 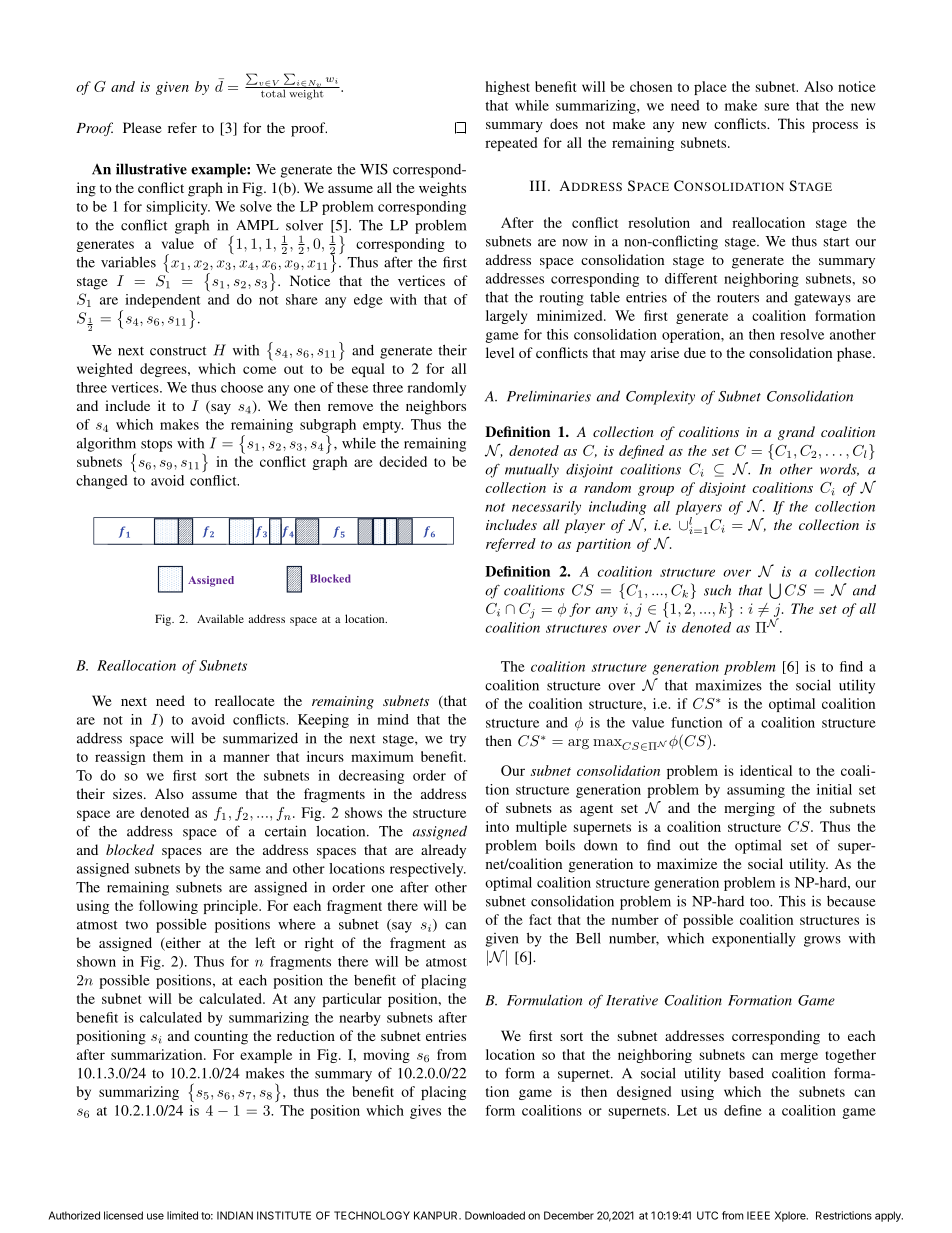 What do you see at coordinates (142, 127) in the page?
I see `Please` at bounding box center [142, 127].
